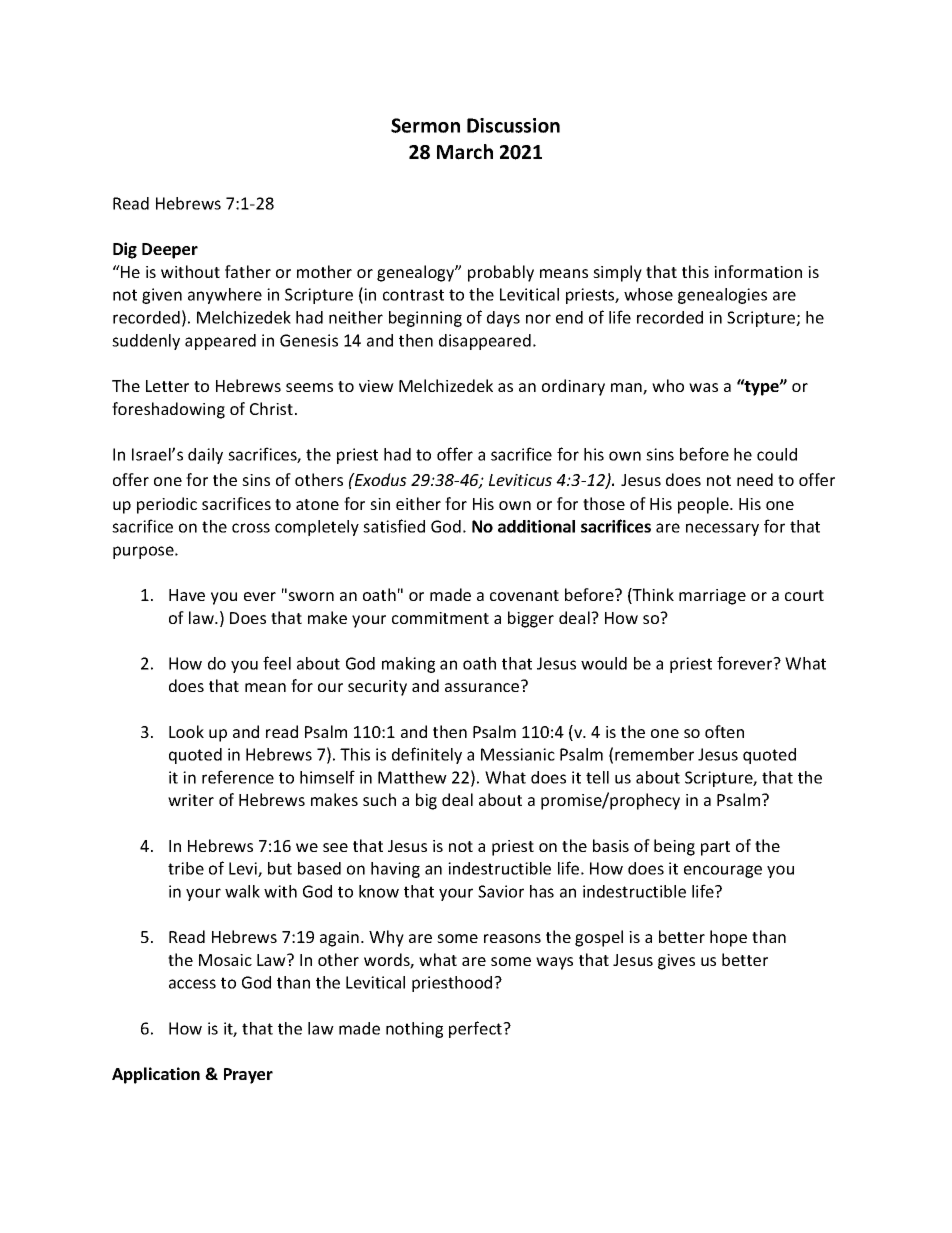  Describe the element at coordinates (477, 1029) in the image. I see `perfect` at that location.
